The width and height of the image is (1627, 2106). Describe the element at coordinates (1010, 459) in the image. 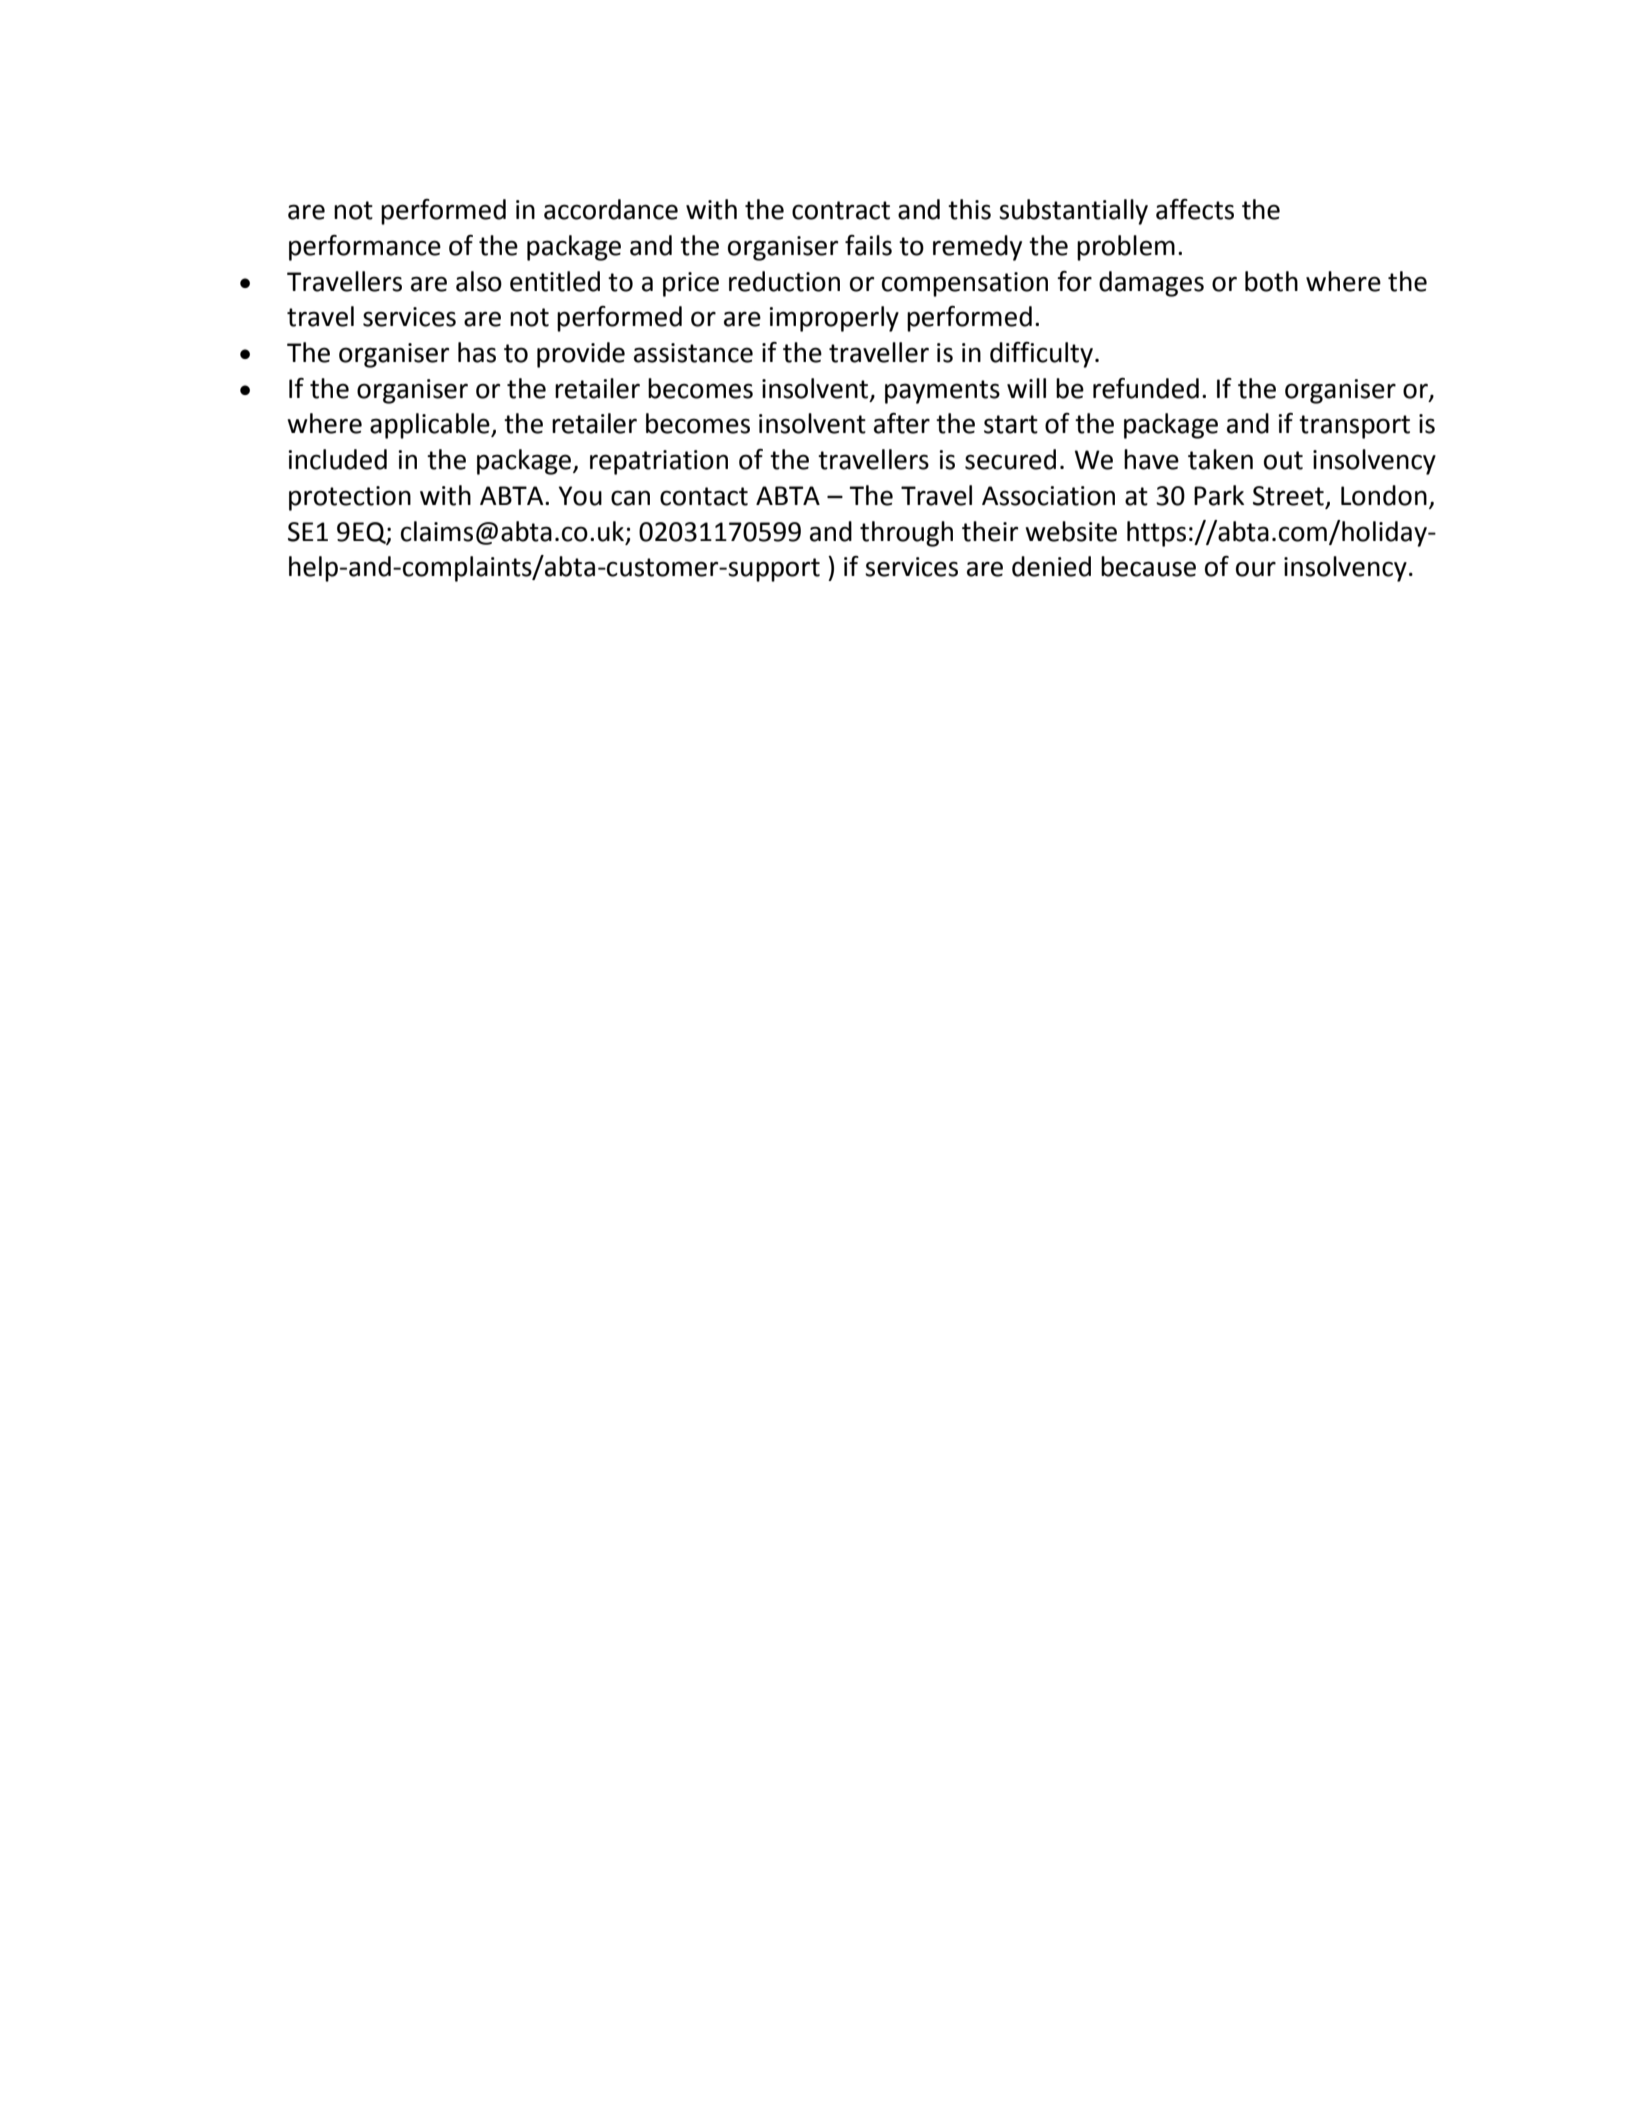

I see `secured` at that location.
